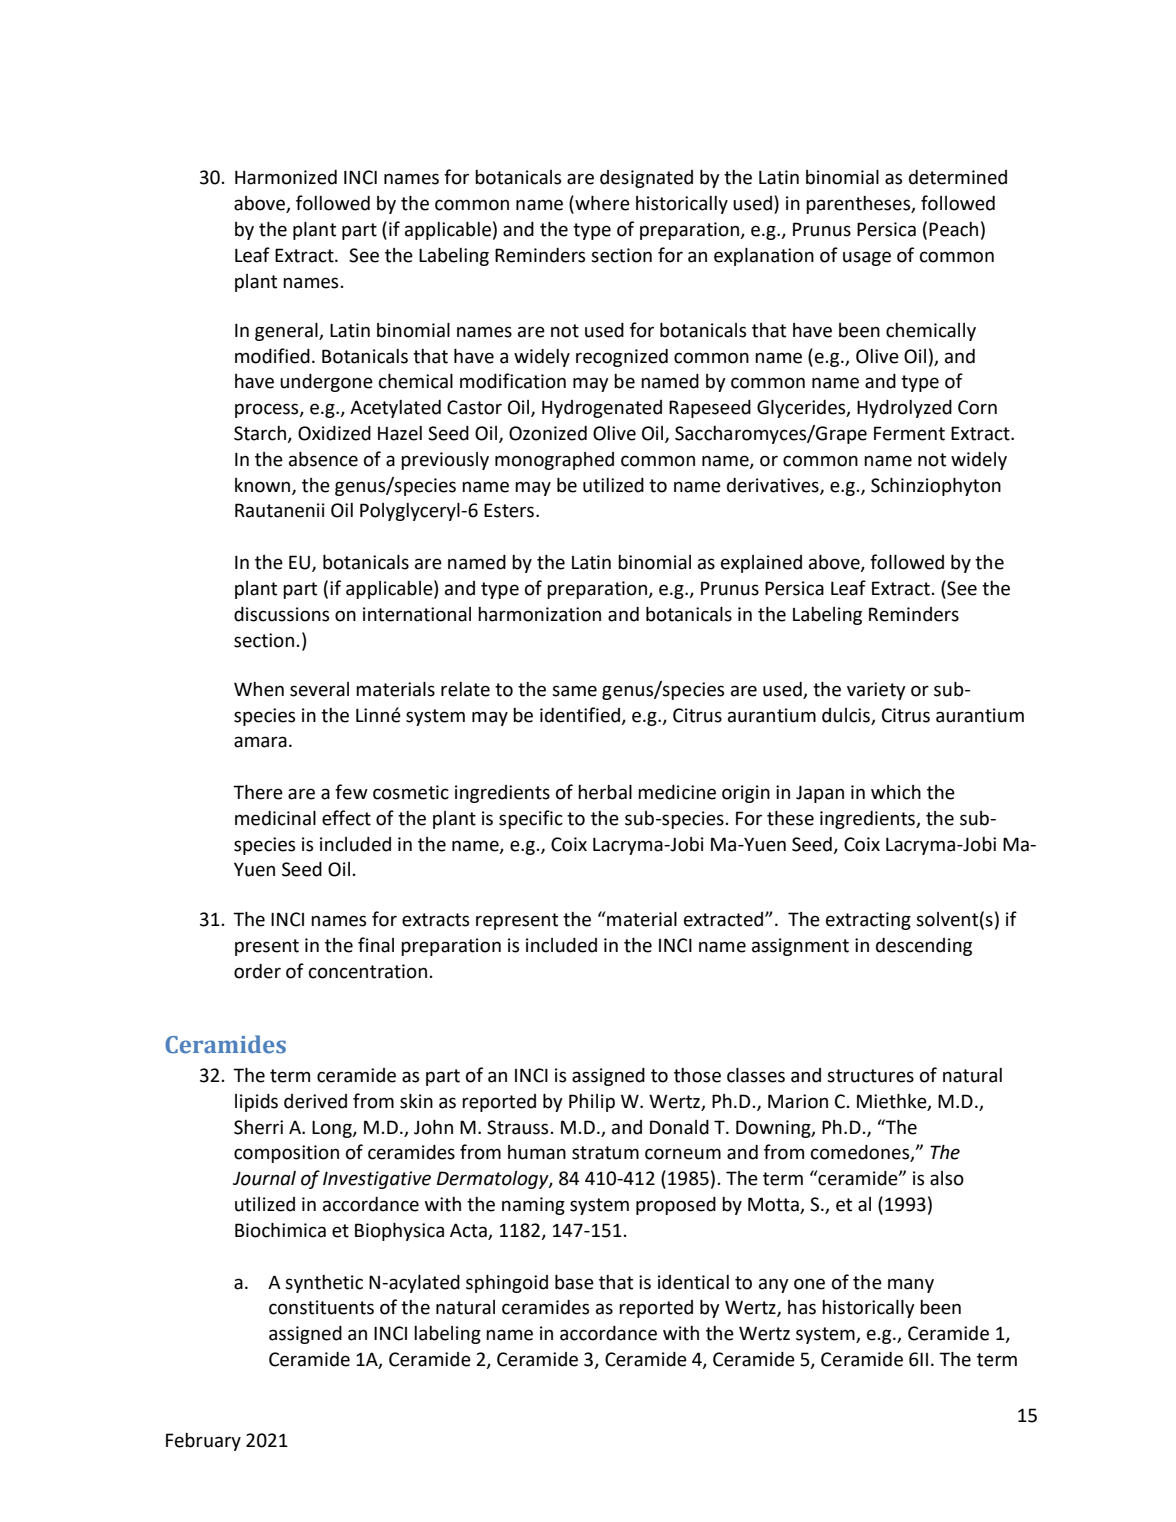  What do you see at coordinates (203, 1442) in the image?
I see `February` at bounding box center [203, 1442].
